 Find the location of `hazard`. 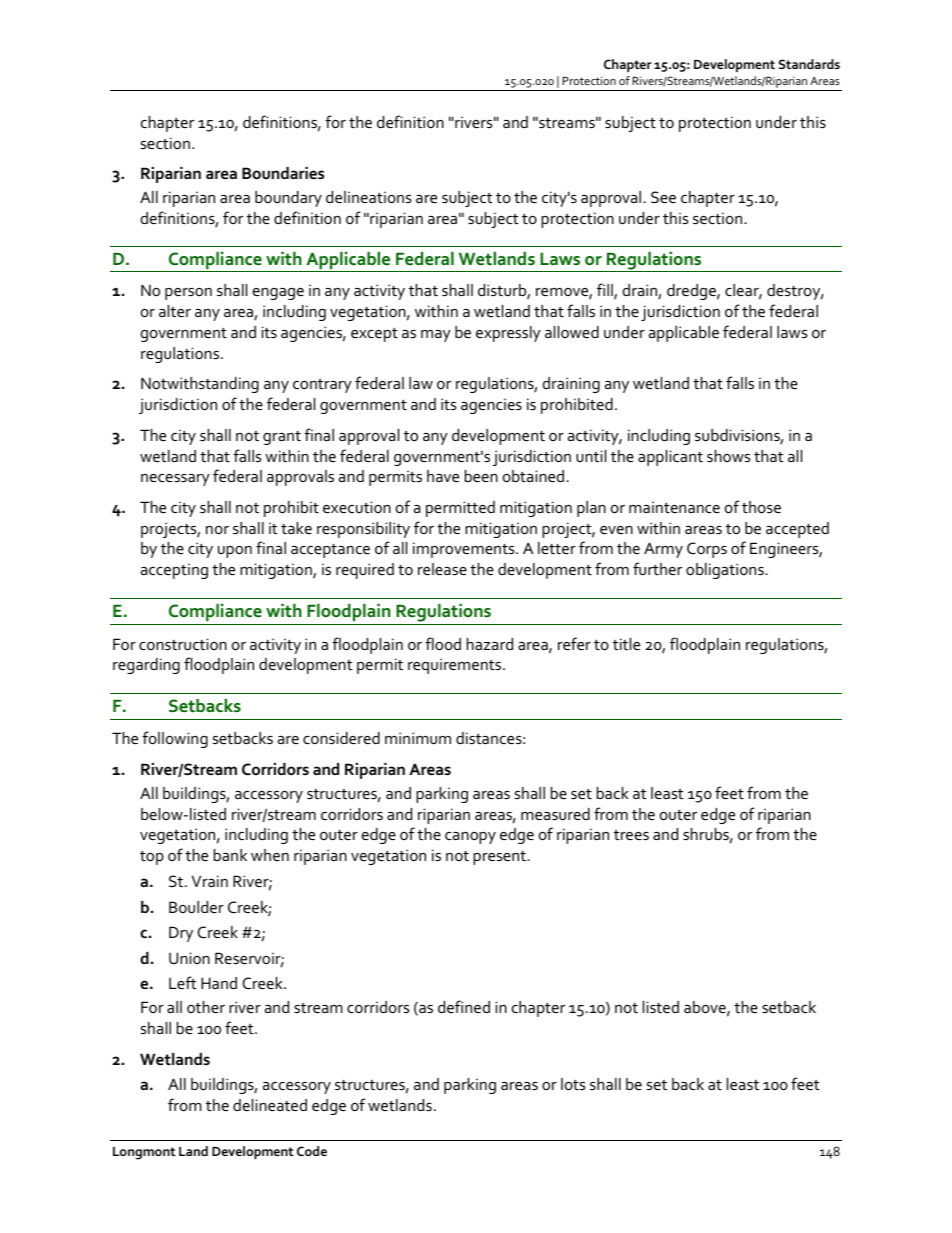

hazard is located at coordinates (490, 644).
